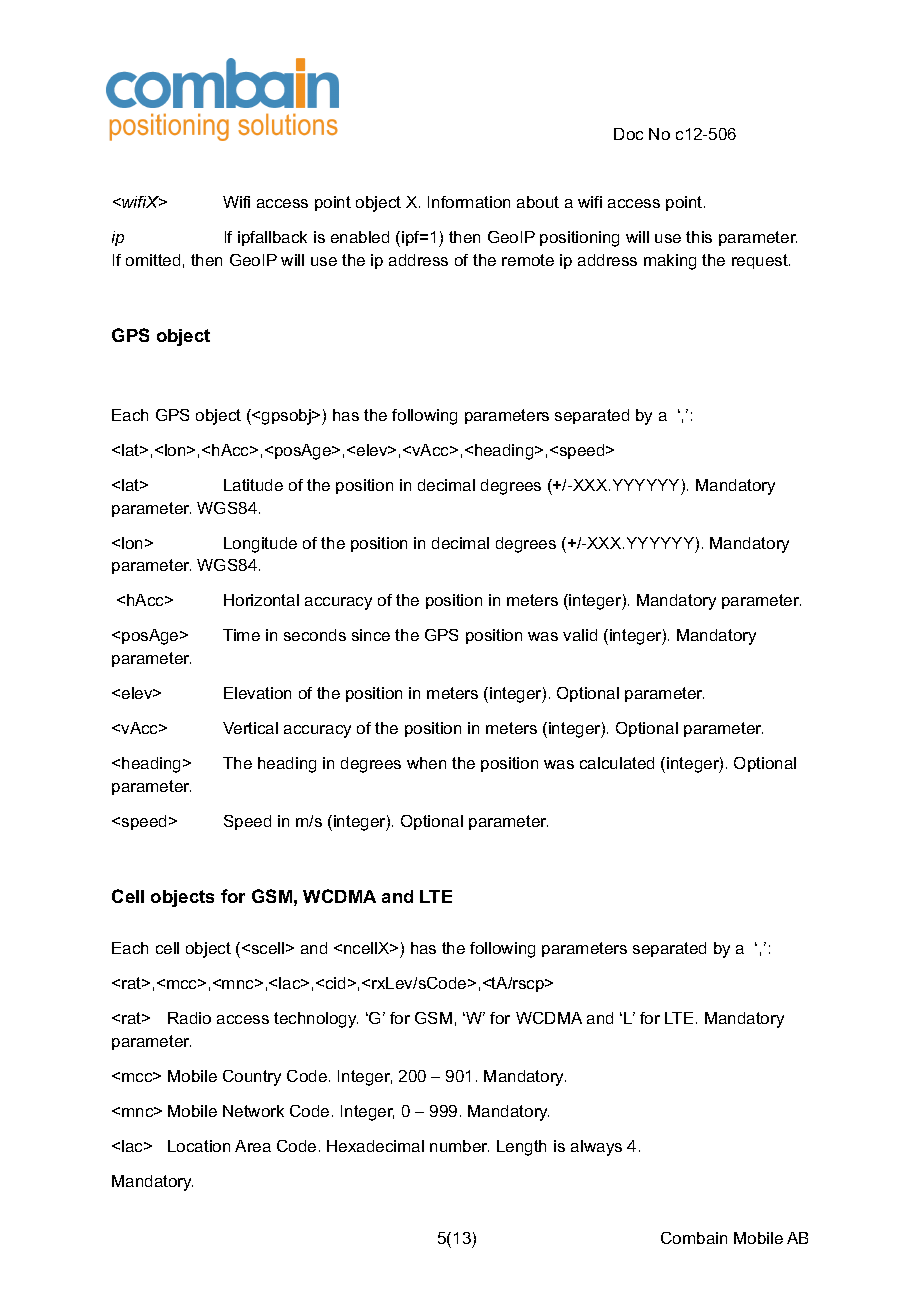 This screenshot has width=924, height=1307. Describe the element at coordinates (469, 202) in the screenshot. I see `Information` at that location.
